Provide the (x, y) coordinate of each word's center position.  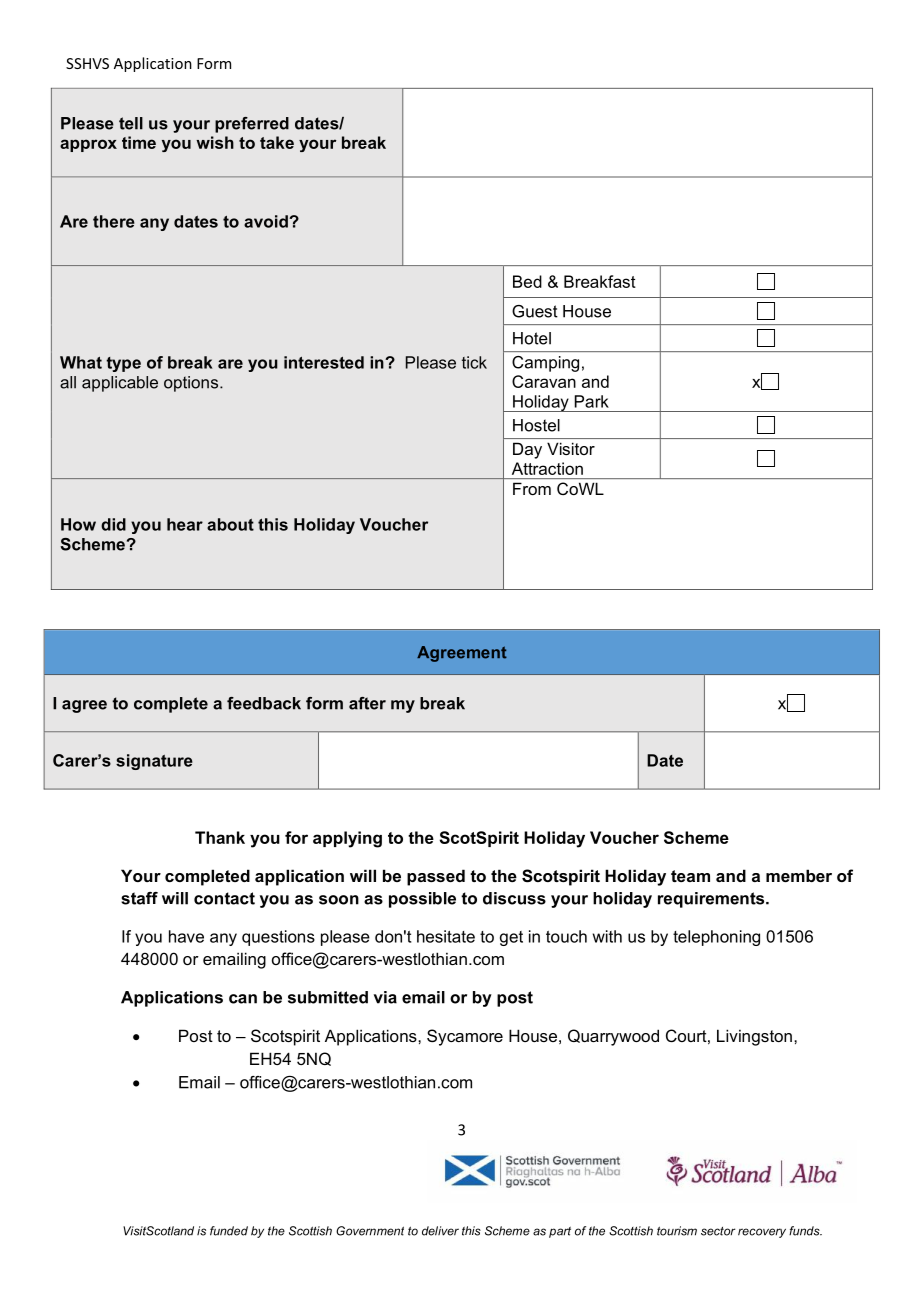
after (367, 703)
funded (229, 1231)
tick (474, 362)
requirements (712, 900)
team (690, 876)
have (186, 936)
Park (592, 401)
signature (154, 762)
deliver (440, 1231)
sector (718, 1231)
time (139, 142)
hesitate (446, 936)
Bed (527, 281)
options (192, 384)
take (277, 142)
